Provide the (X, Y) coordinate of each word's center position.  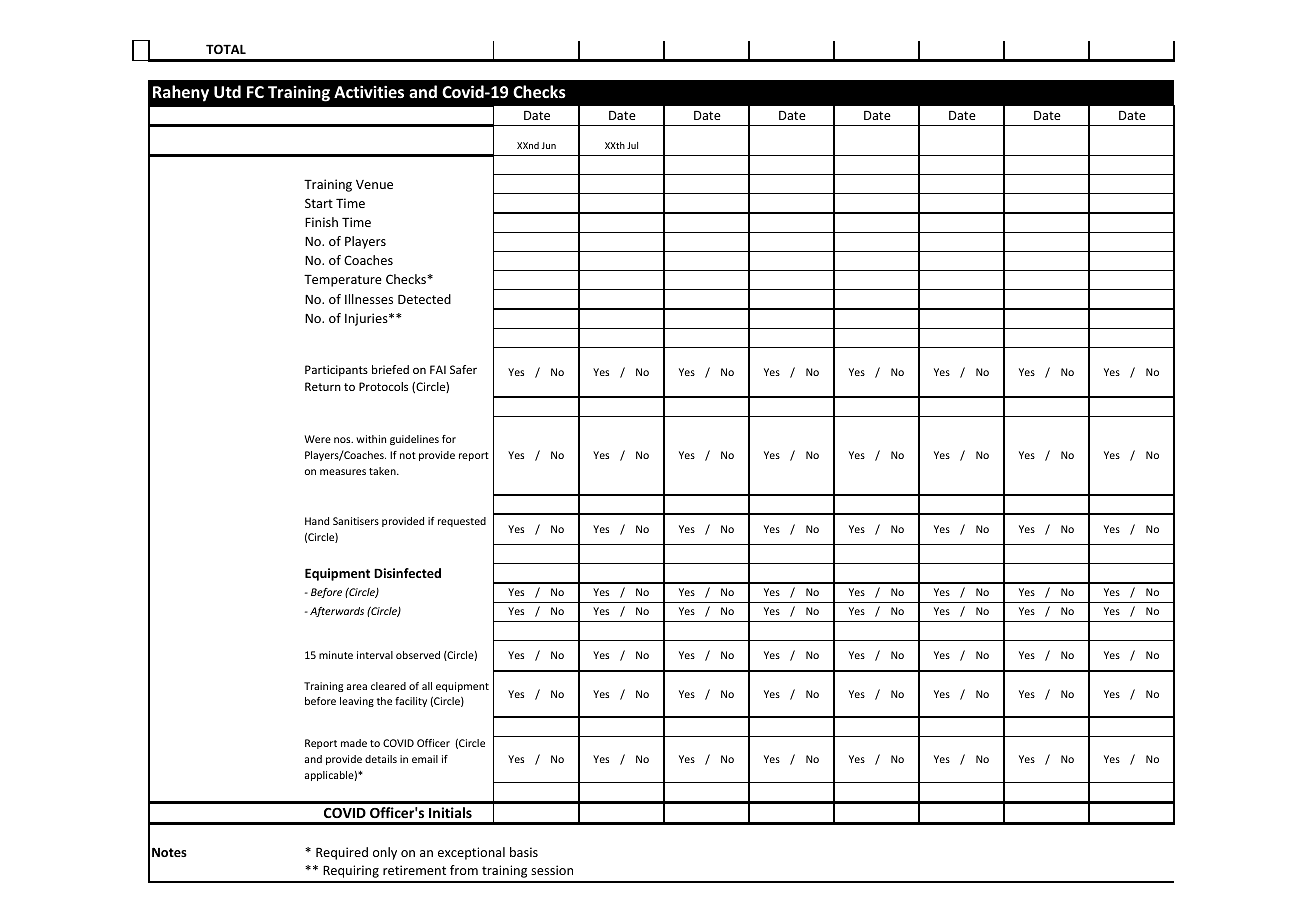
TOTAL (226, 49)
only (385, 853)
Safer (463, 369)
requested (462, 522)
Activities (369, 91)
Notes (169, 852)
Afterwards (337, 612)
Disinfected (407, 573)
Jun (549, 145)
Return (323, 386)
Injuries (367, 319)
